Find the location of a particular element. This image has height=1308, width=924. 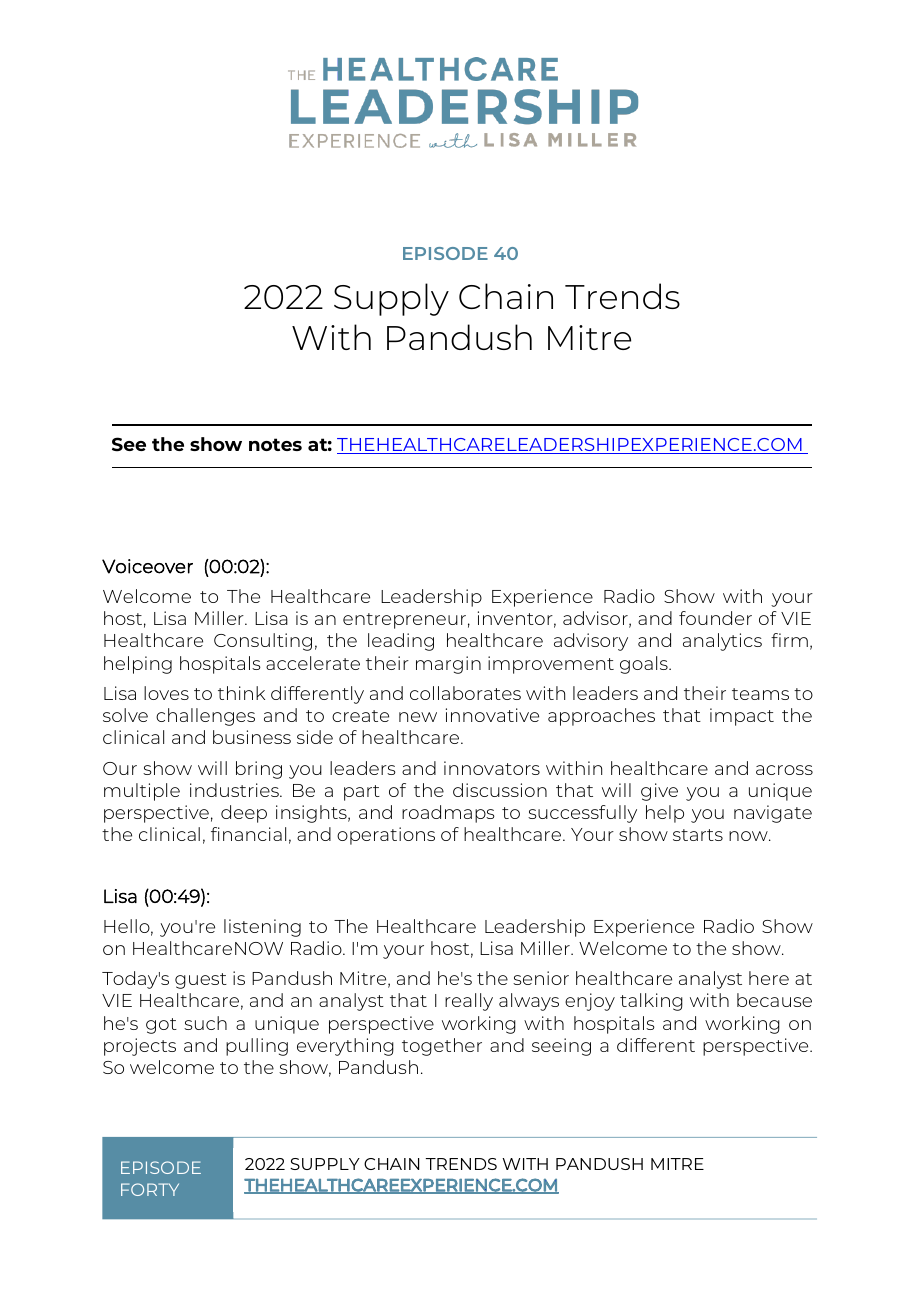

together is located at coordinates (442, 1047).
